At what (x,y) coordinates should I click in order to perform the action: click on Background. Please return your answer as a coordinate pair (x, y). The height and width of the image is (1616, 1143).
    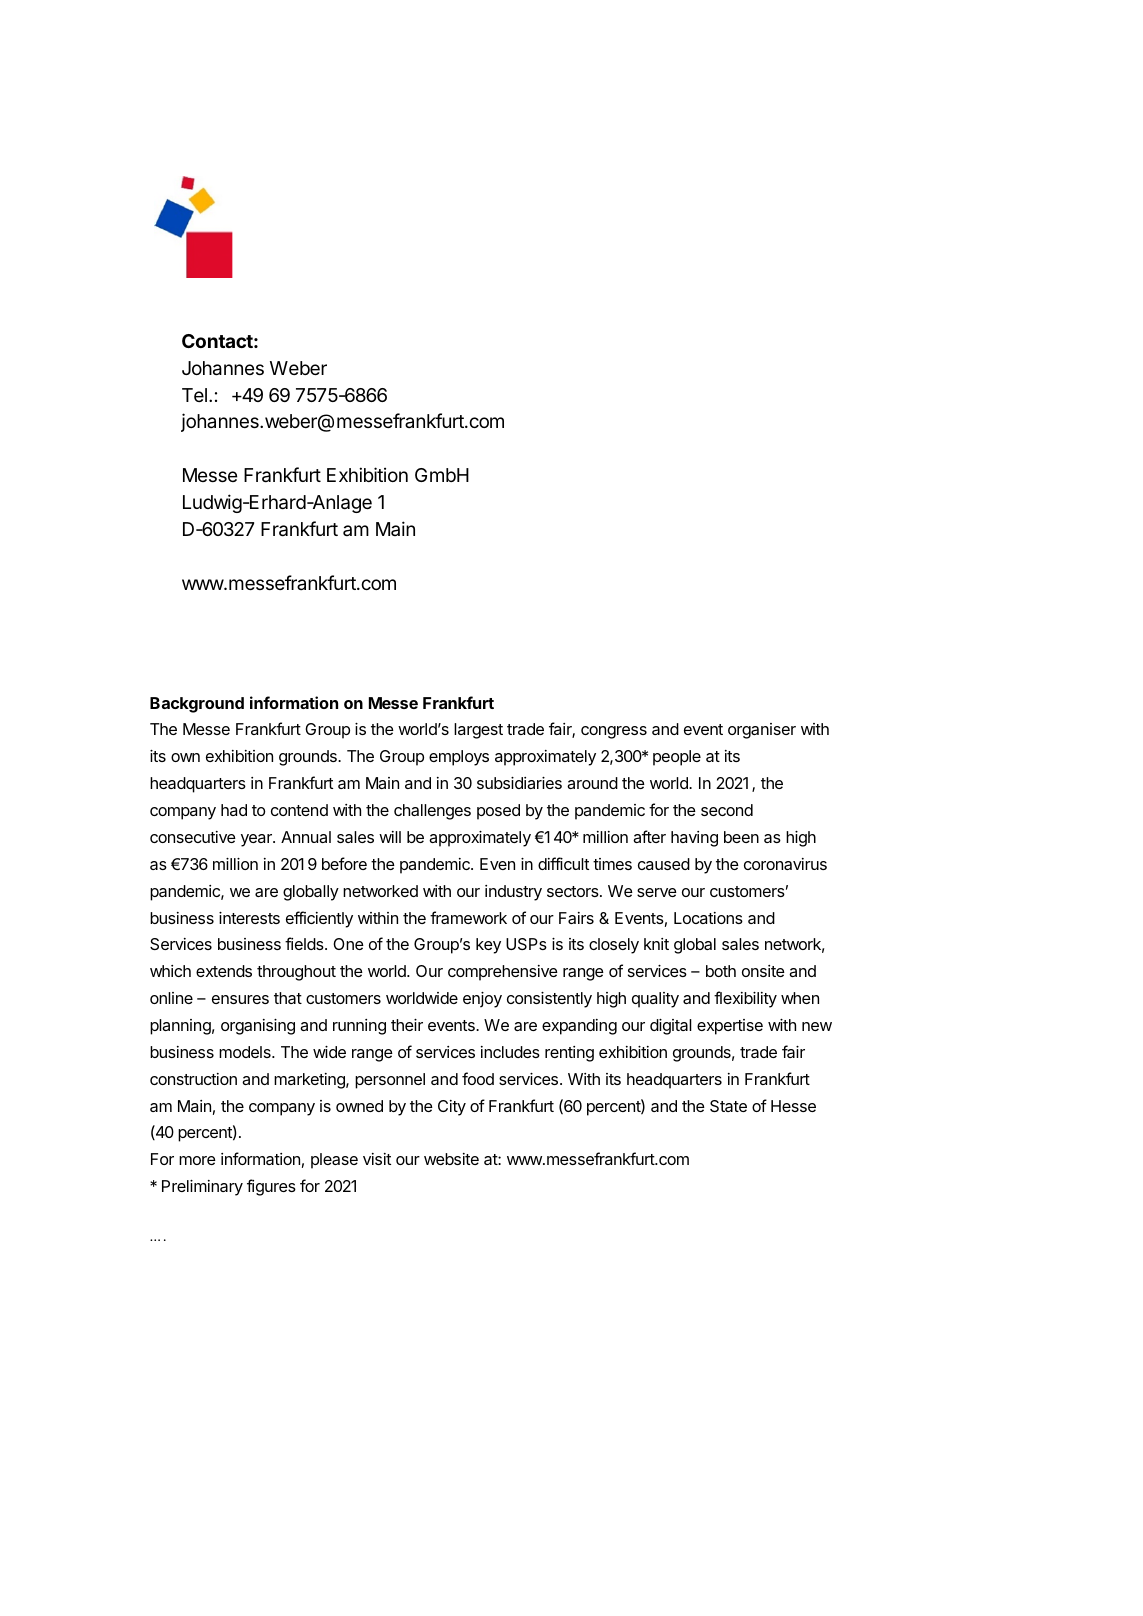
    Looking at the image, I should click on (197, 705).
